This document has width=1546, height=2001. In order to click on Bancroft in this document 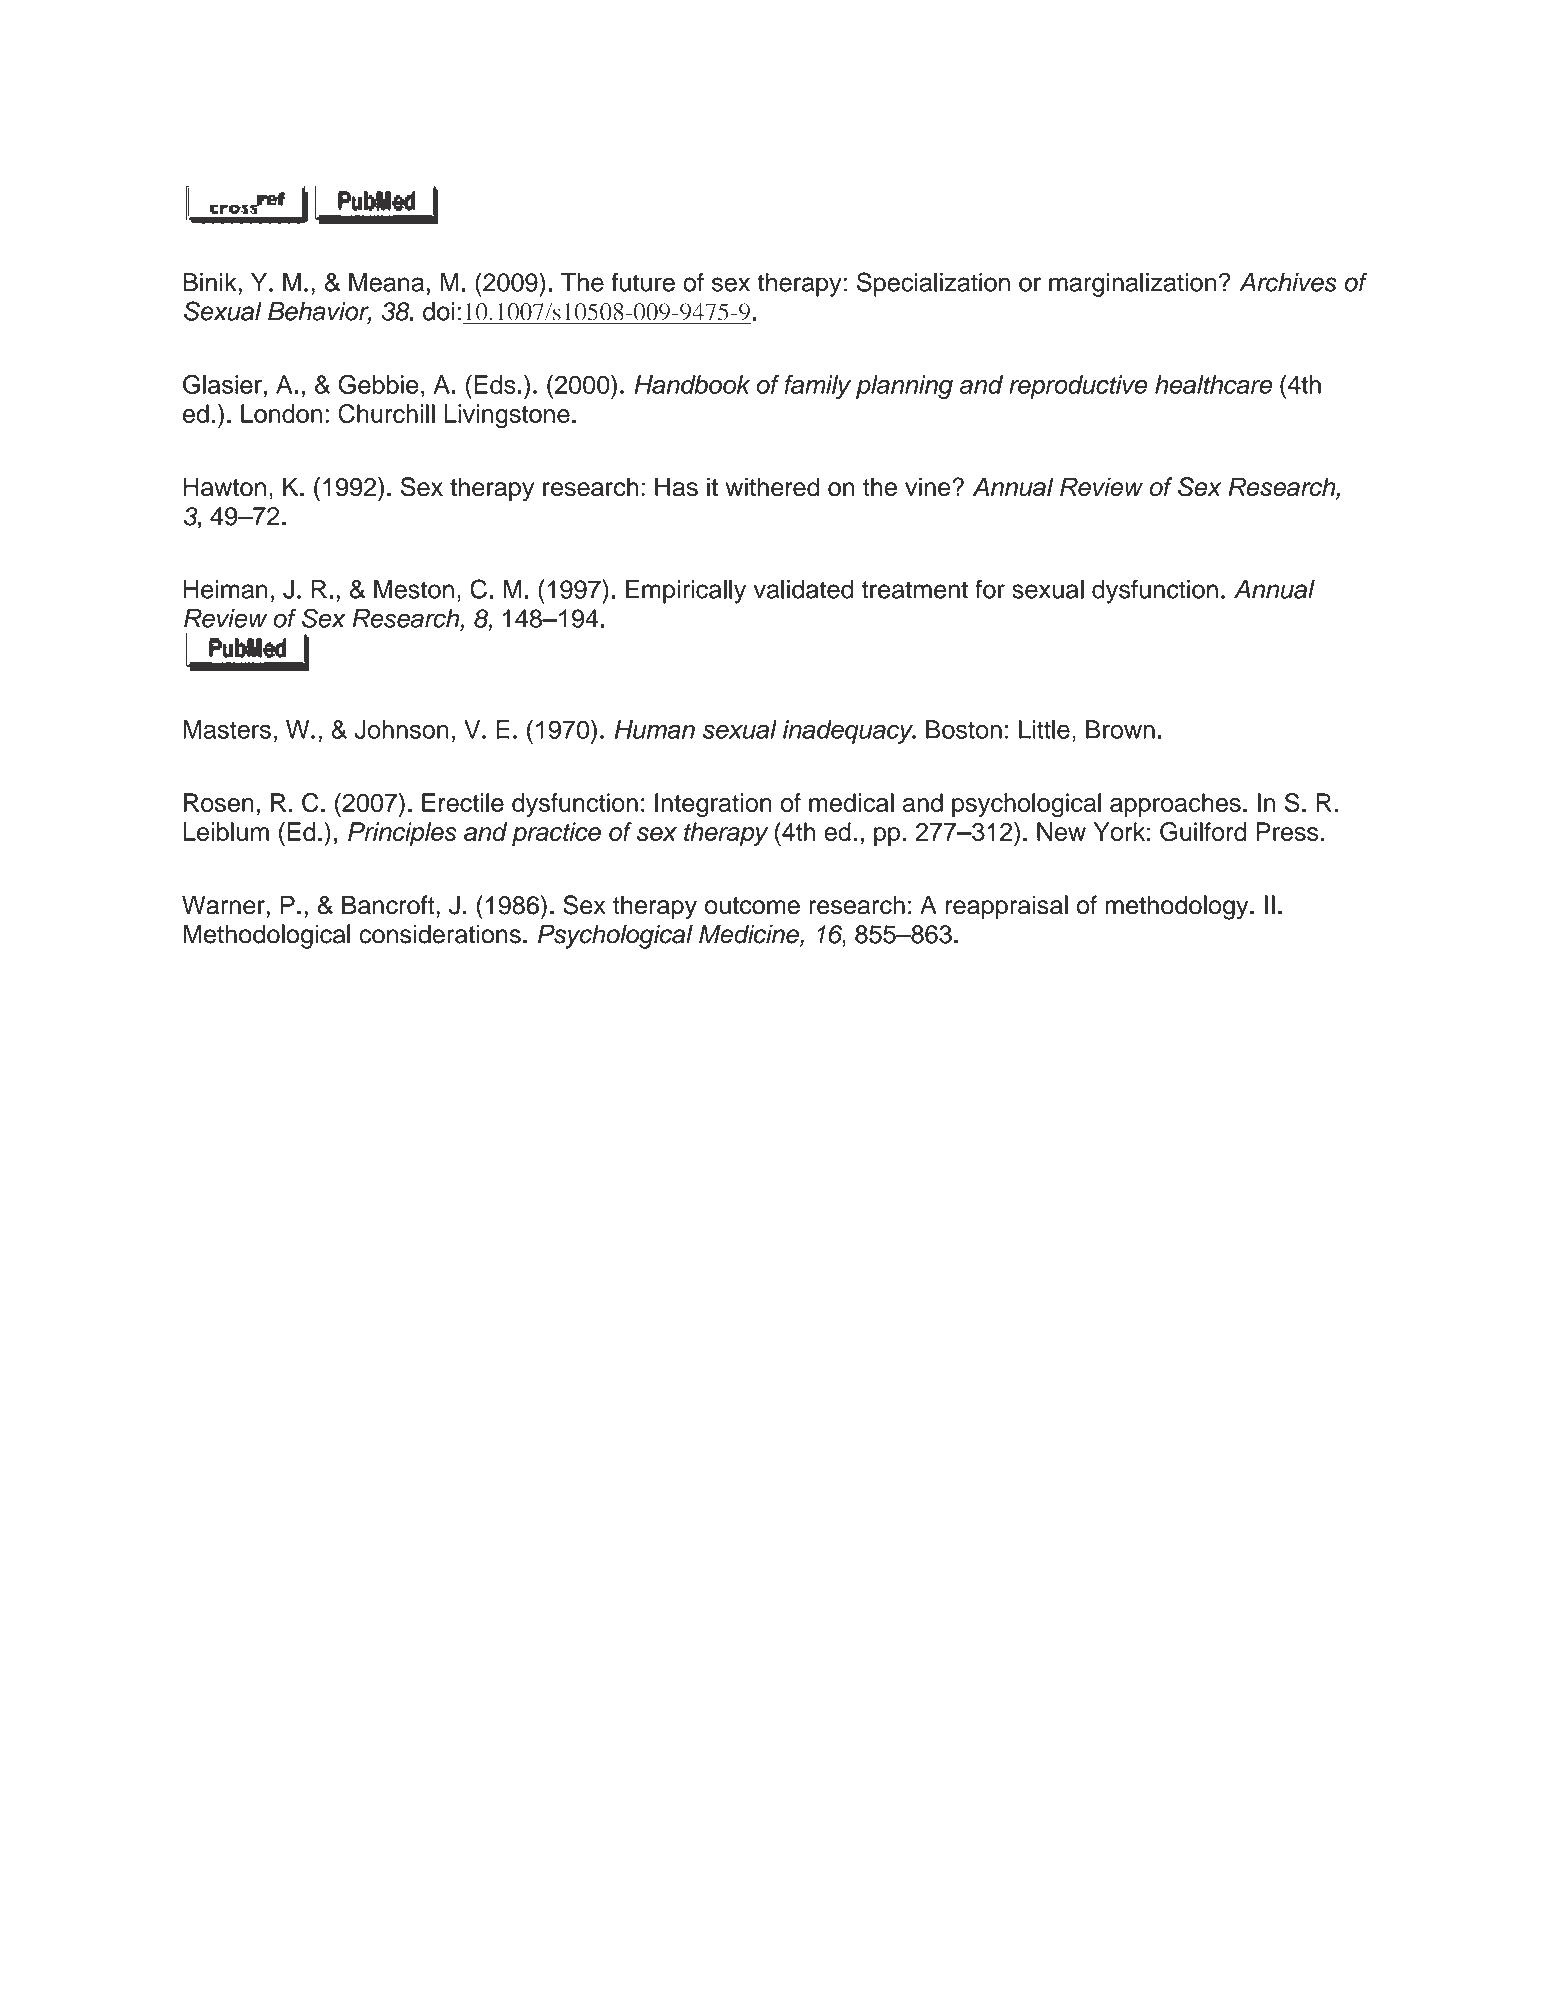, I will do `click(389, 905)`.
